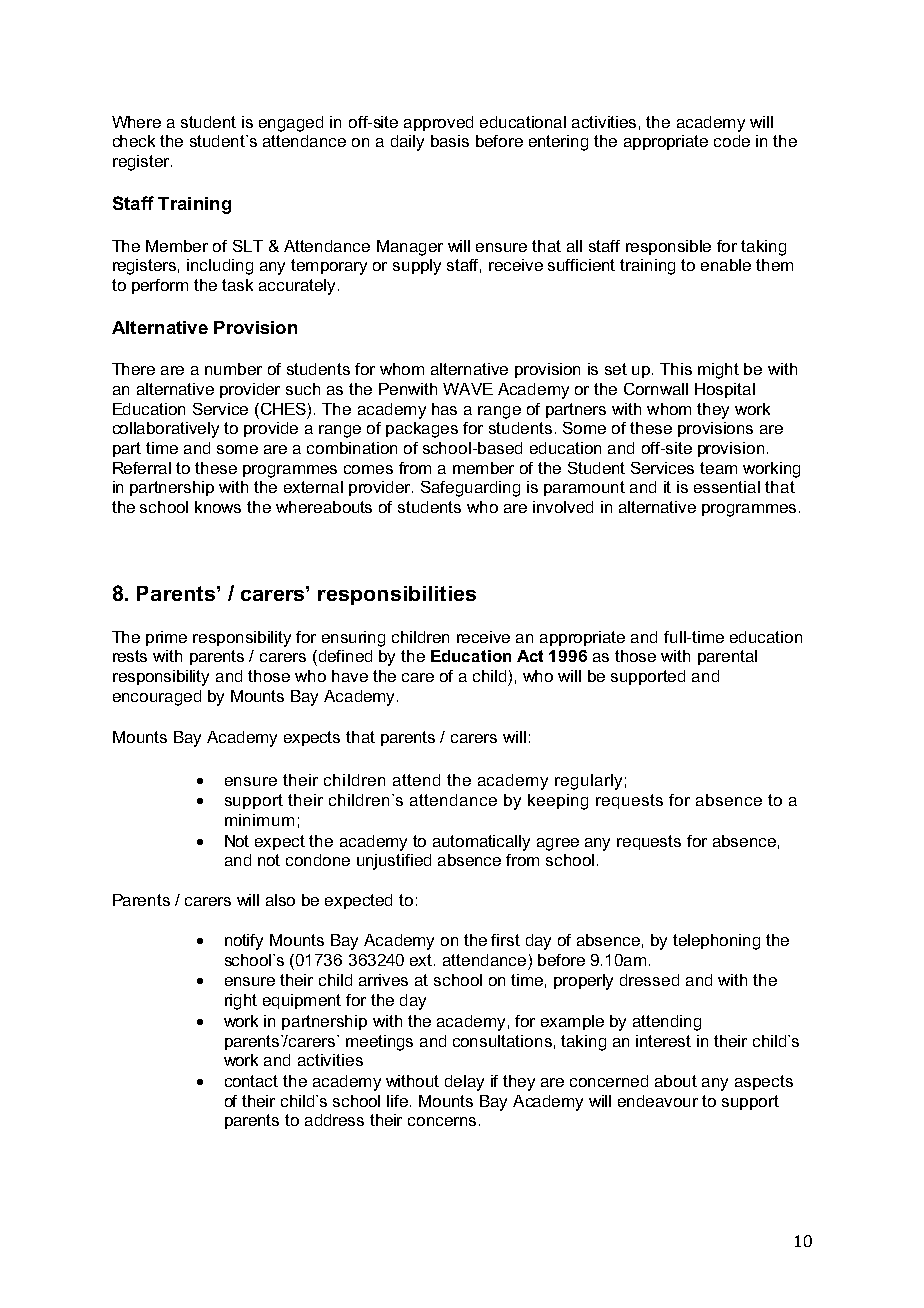 The height and width of the screenshot is (1308, 924). Describe the element at coordinates (658, 1101) in the screenshot. I see `endeavour` at that location.
